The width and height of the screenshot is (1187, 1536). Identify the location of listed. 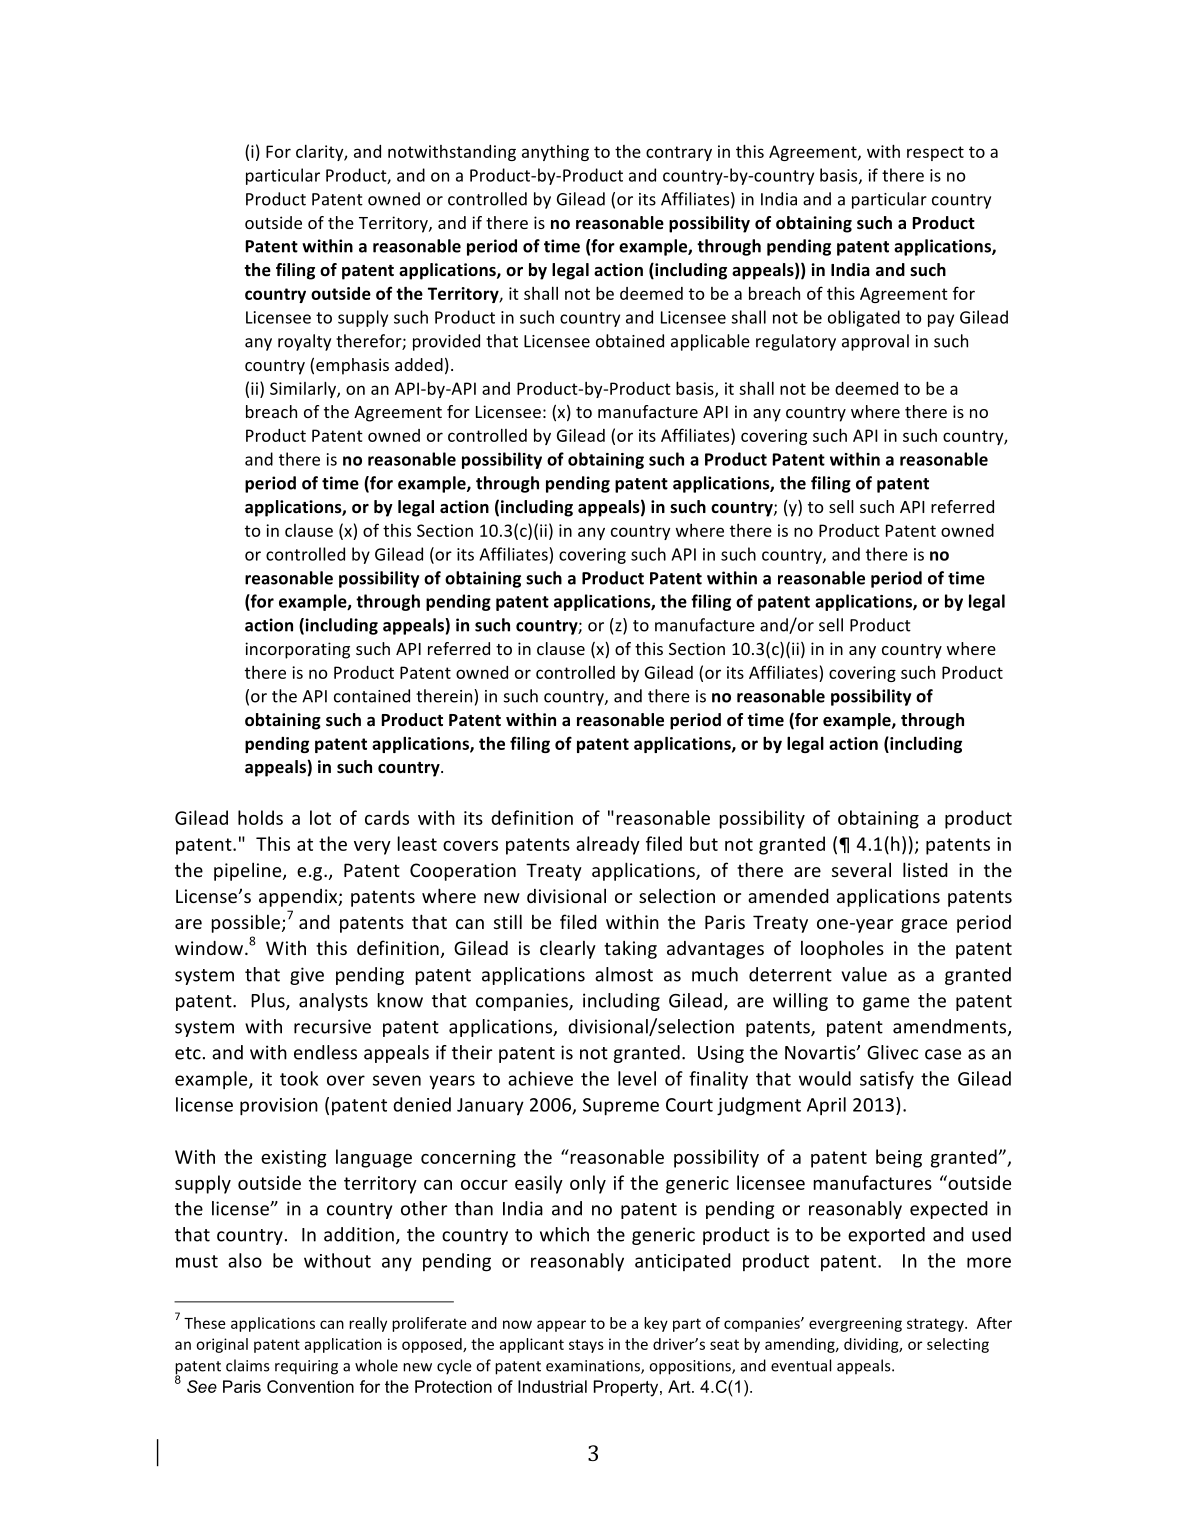
(925, 869).
